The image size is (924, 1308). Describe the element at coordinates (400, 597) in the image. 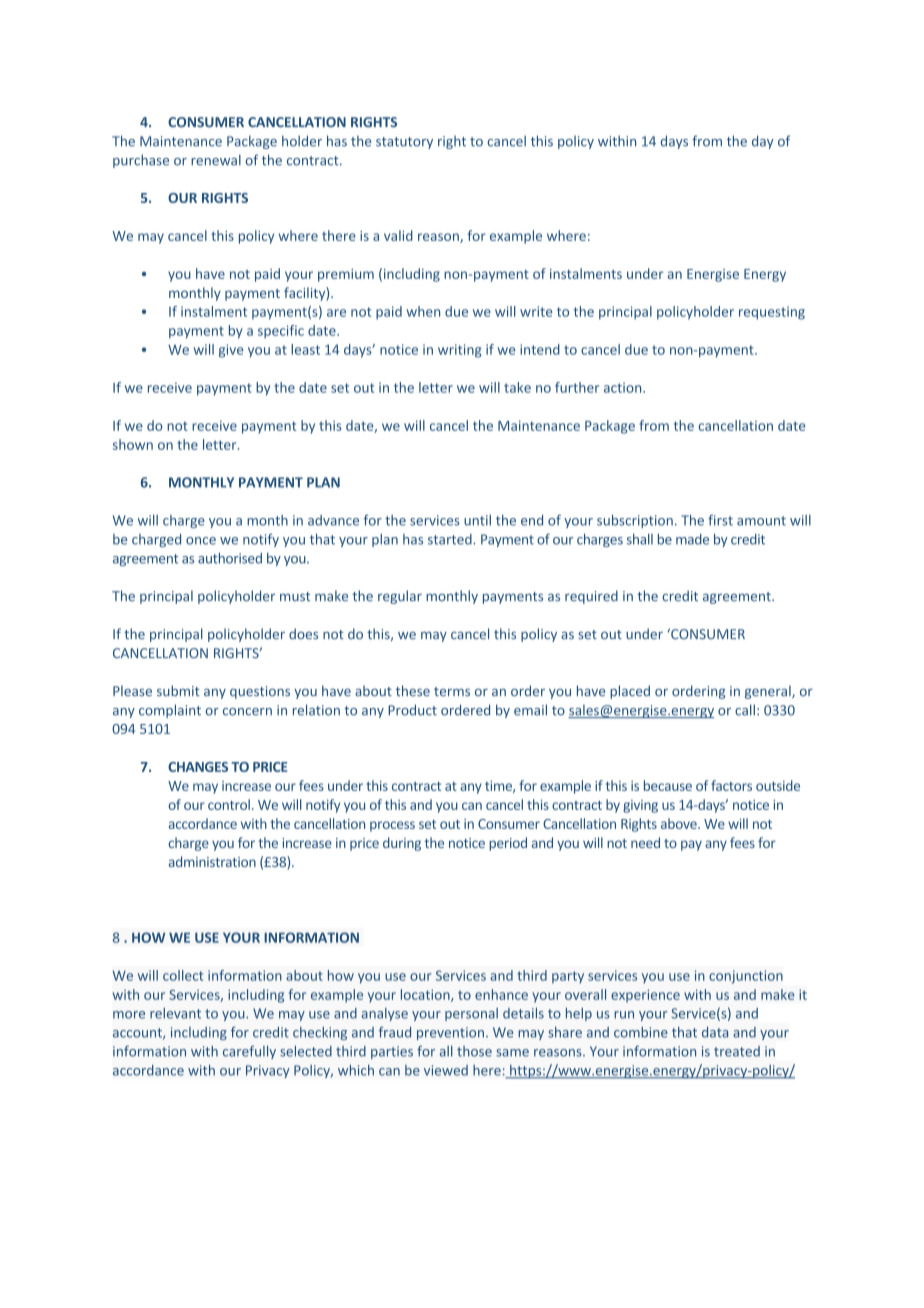

I see `regular` at that location.
